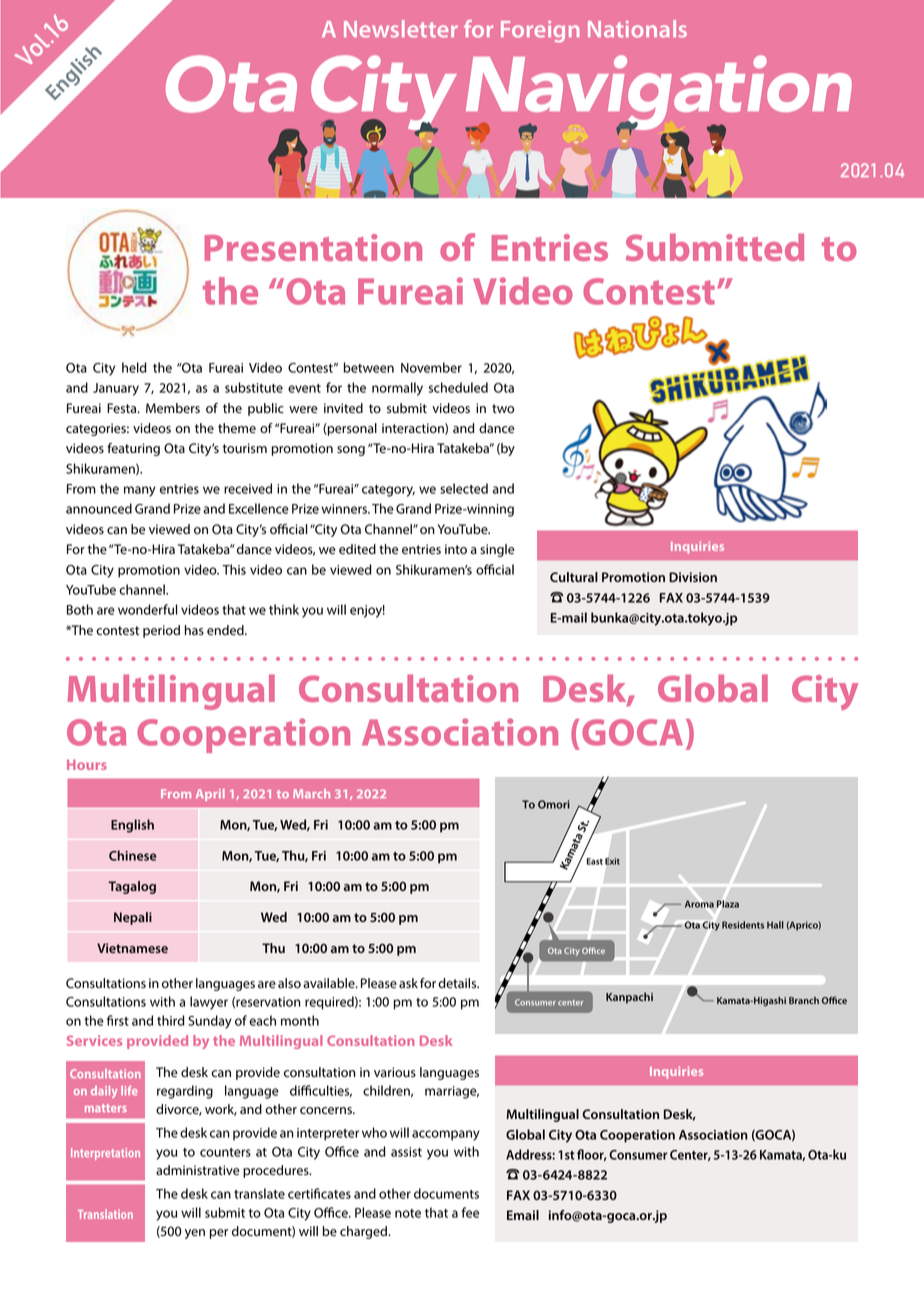 The height and width of the screenshot is (1308, 924). I want to click on details, so click(458, 983).
